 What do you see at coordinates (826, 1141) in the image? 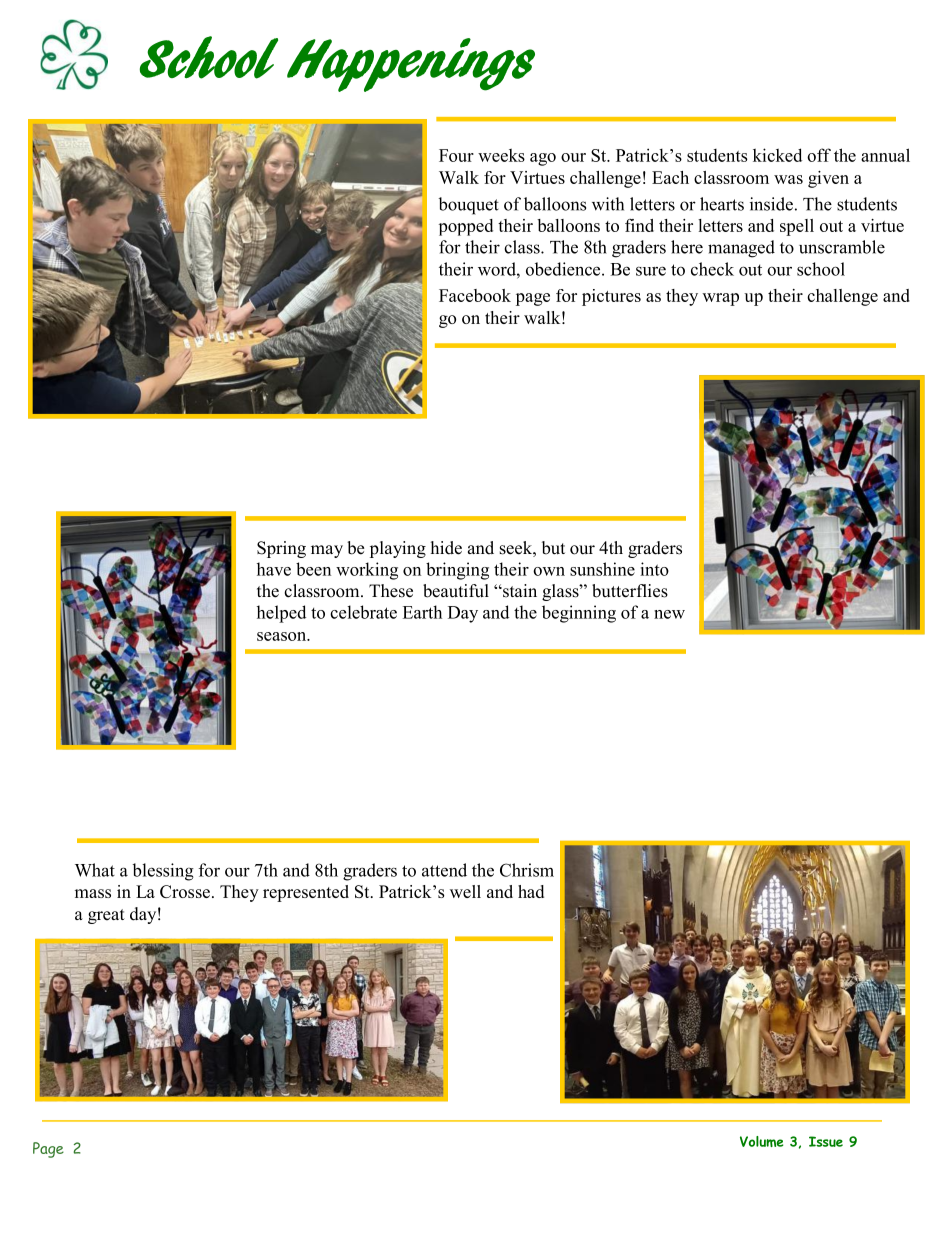
I see `Issue` at bounding box center [826, 1141].
